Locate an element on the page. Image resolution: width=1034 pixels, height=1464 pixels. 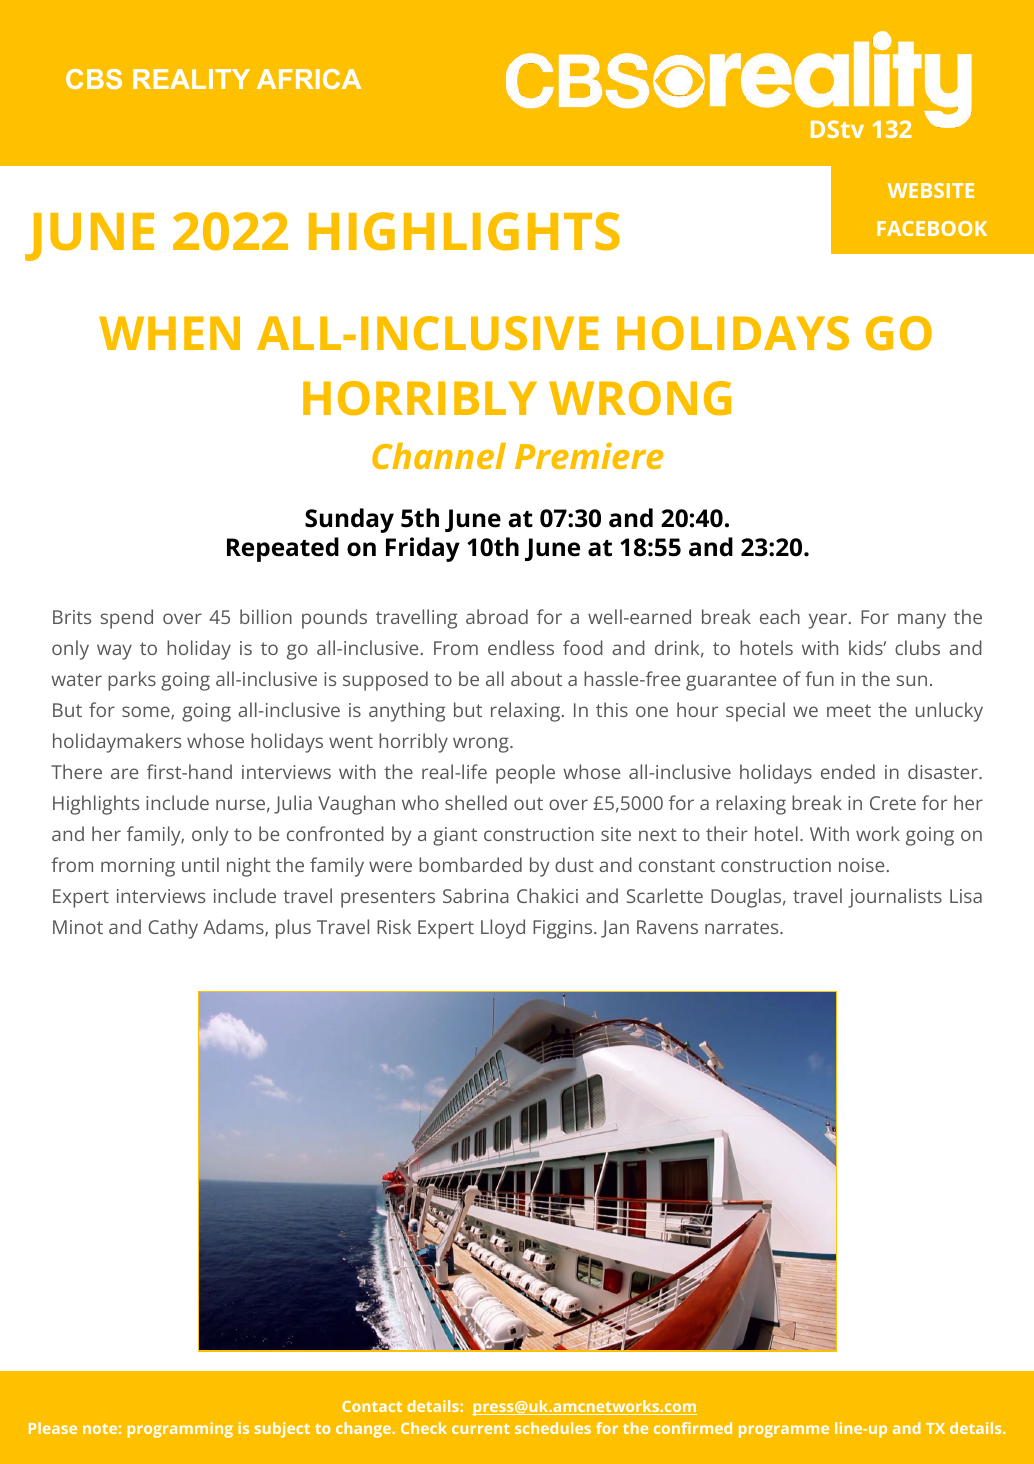
year is located at coordinates (829, 621).
